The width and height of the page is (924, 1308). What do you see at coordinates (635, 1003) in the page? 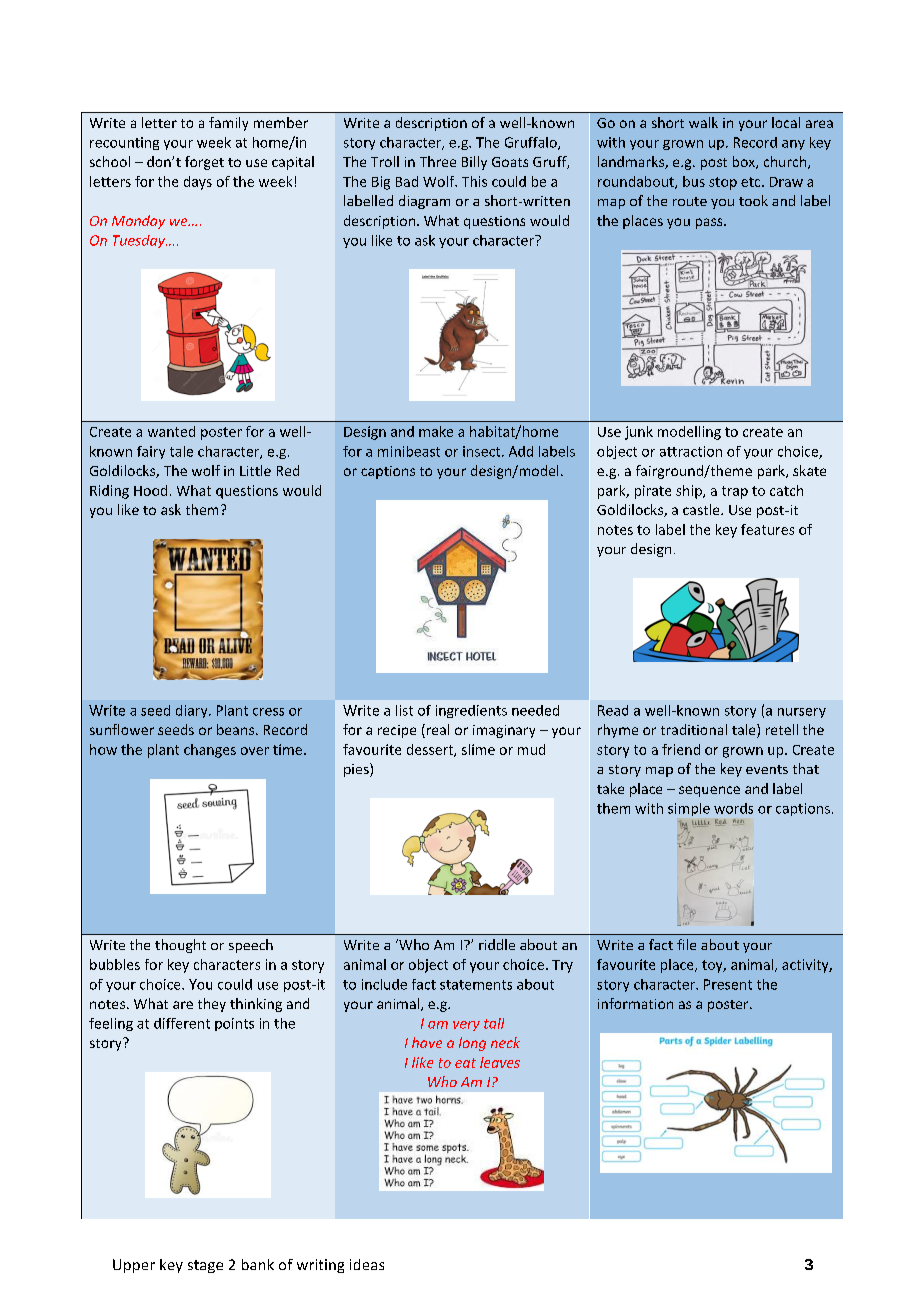
I see `information` at bounding box center [635, 1003].
